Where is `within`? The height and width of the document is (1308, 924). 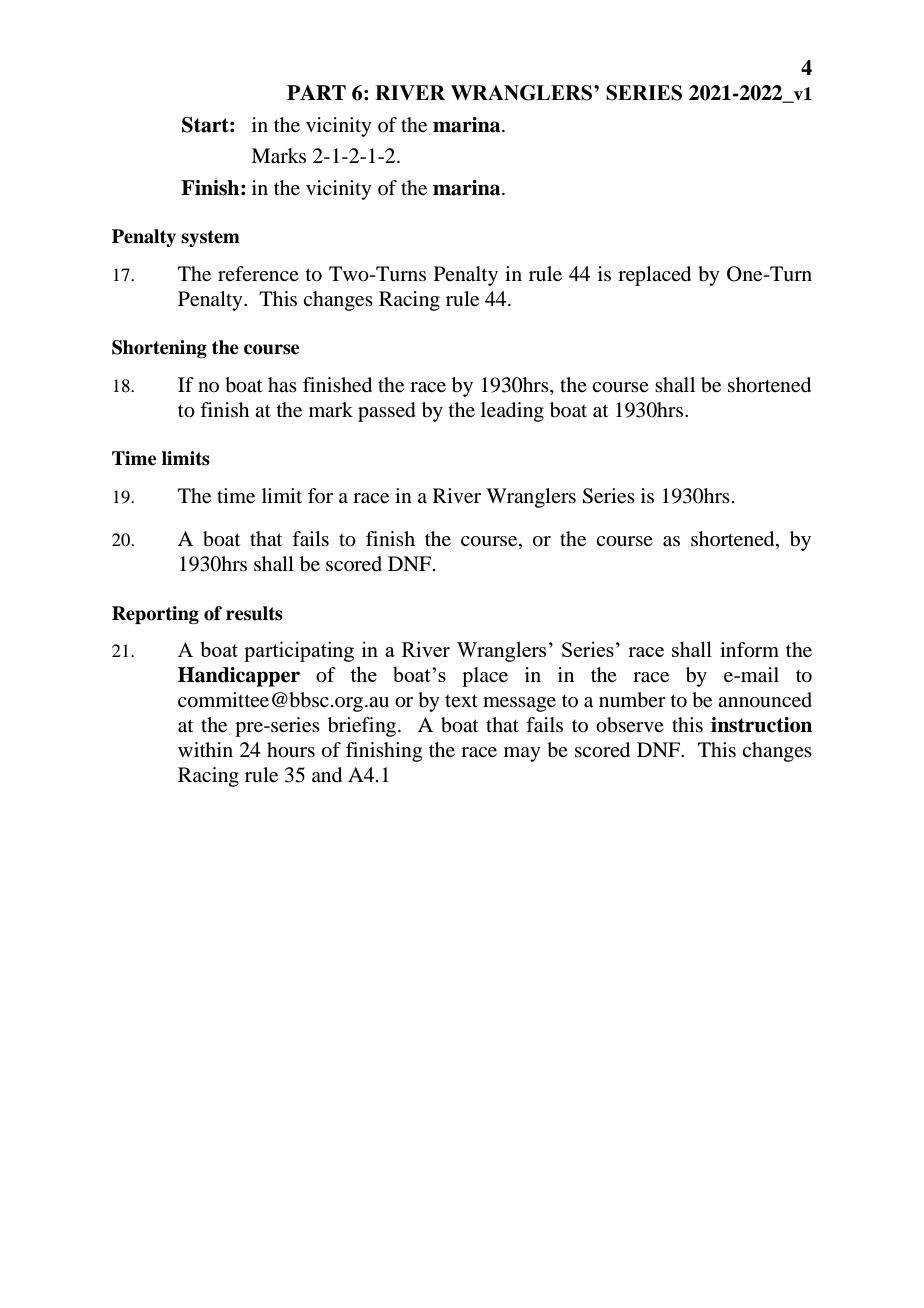
within is located at coordinates (205, 749).
